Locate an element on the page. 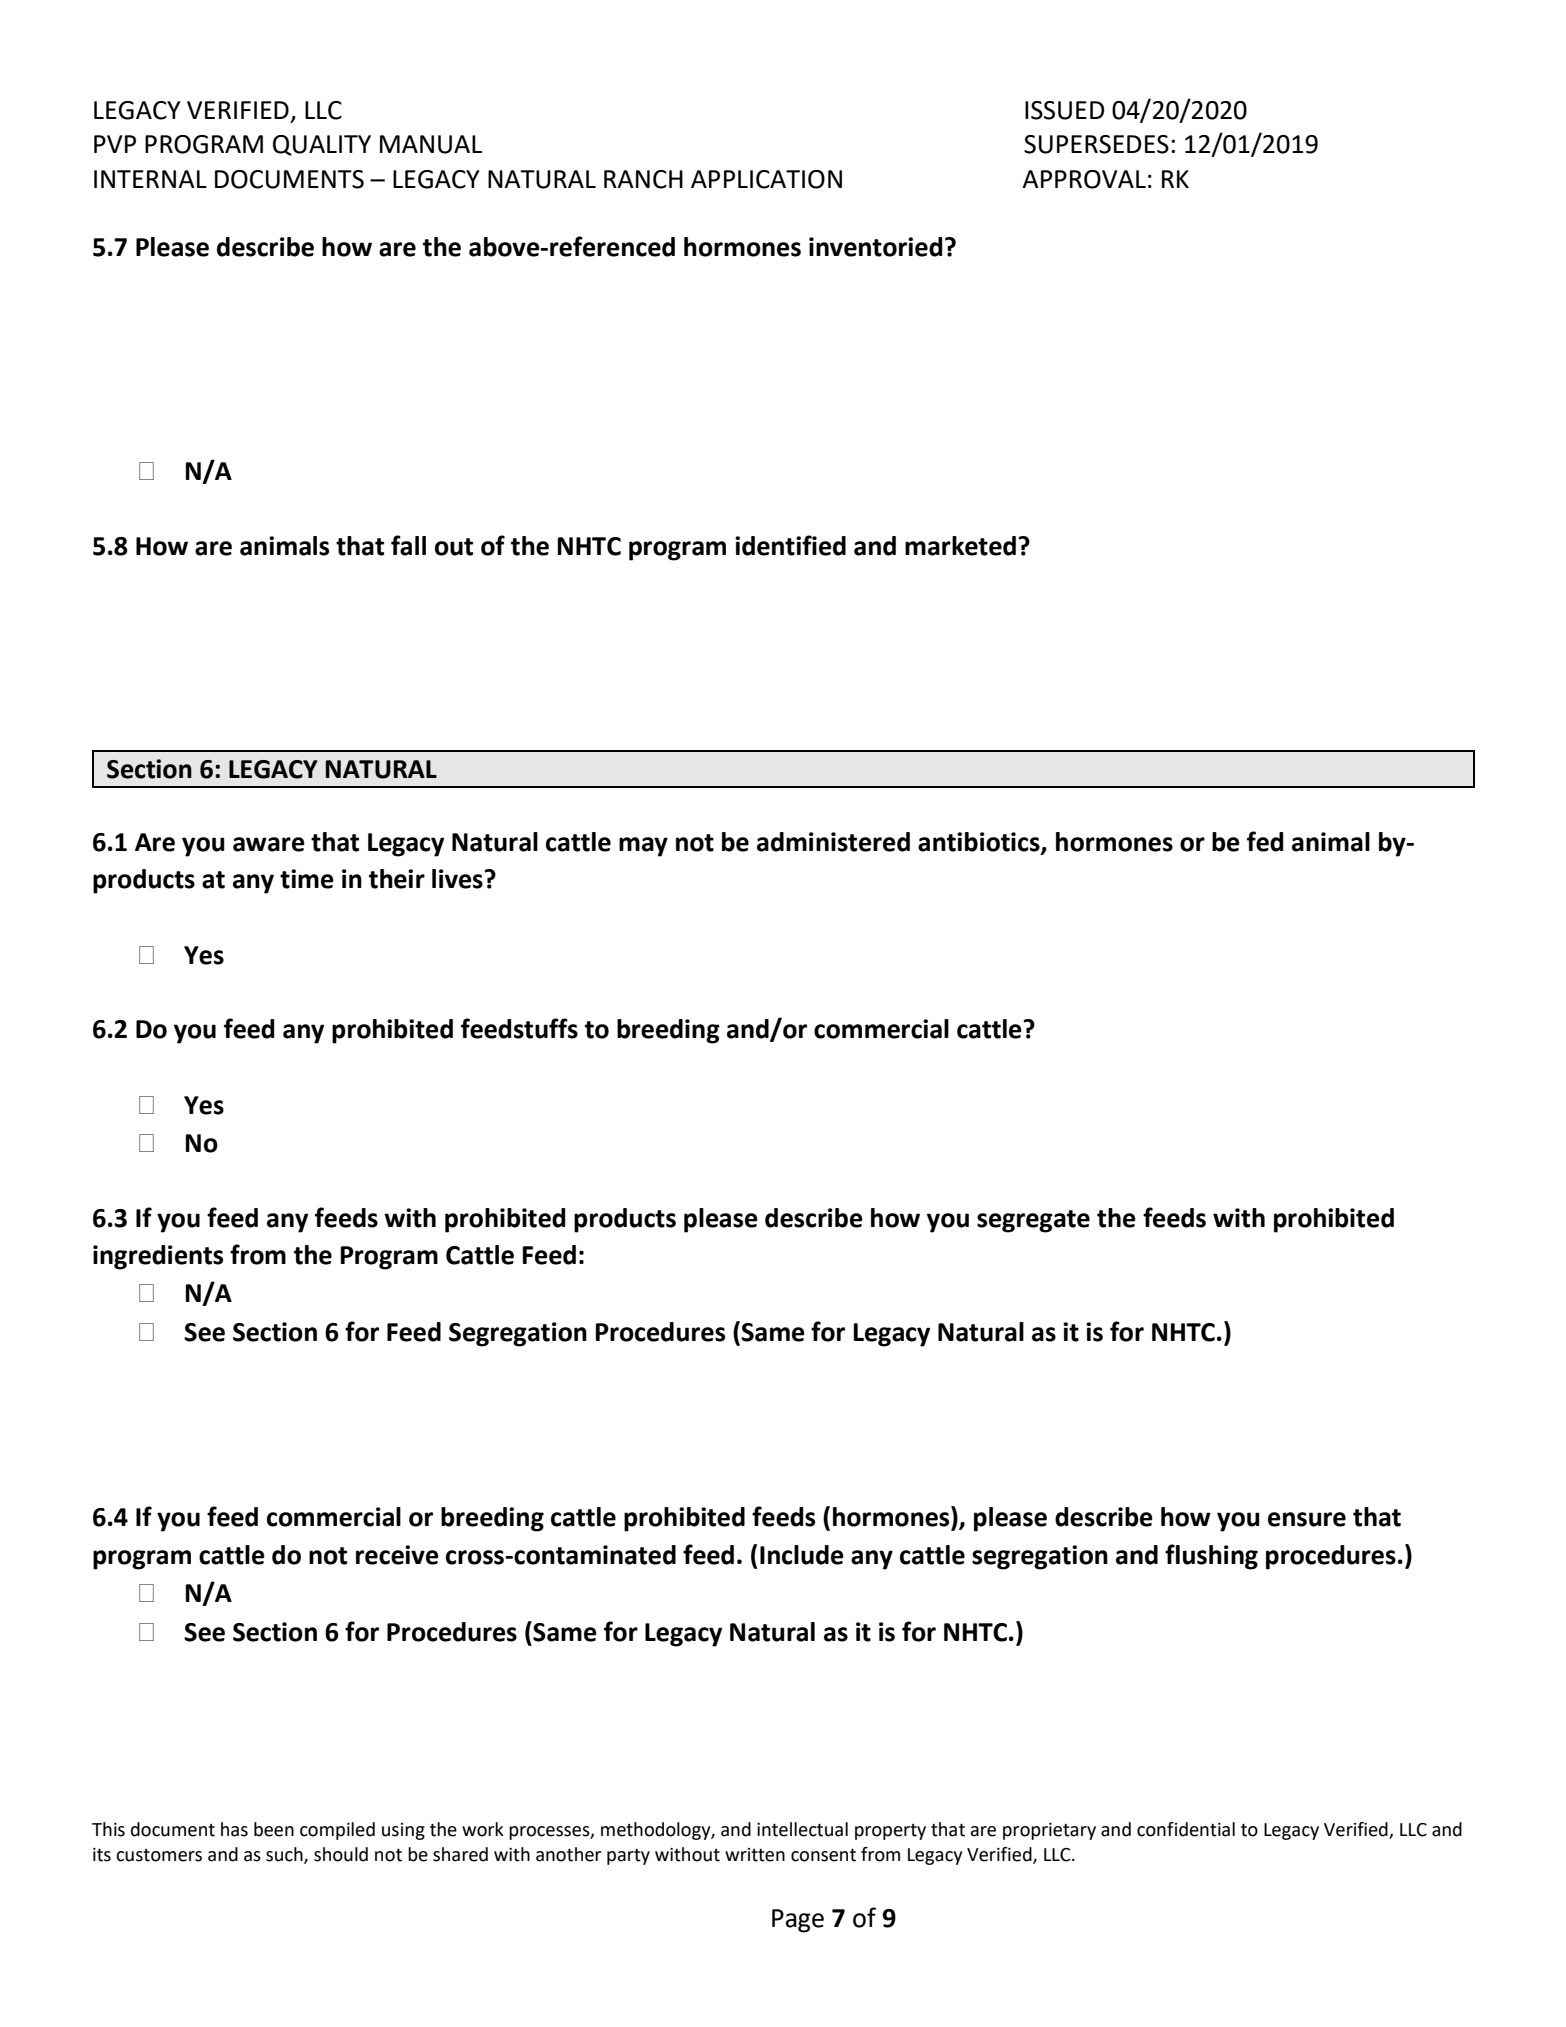  RANCH is located at coordinates (643, 179).
